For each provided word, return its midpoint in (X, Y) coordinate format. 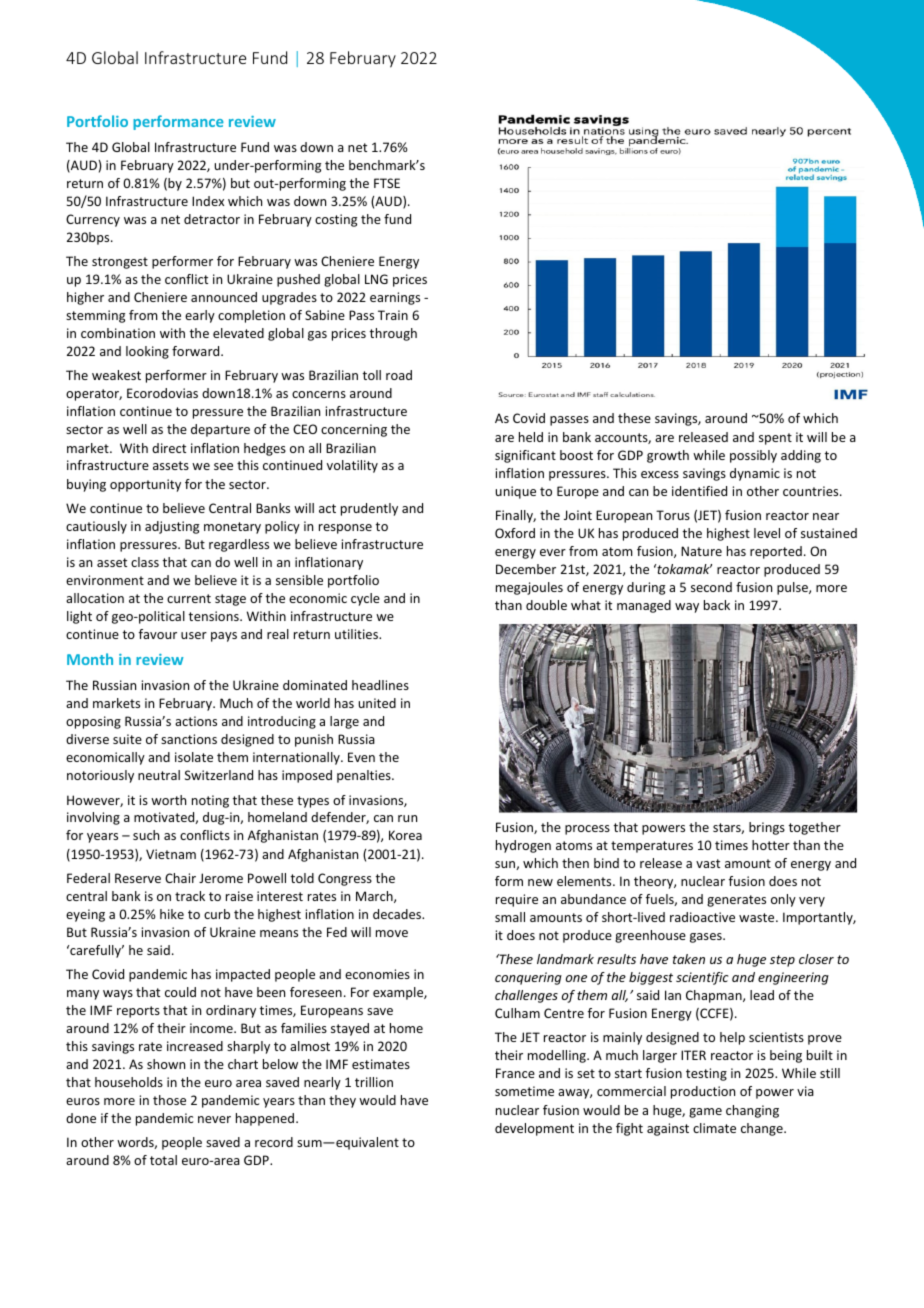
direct (169, 448)
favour (158, 634)
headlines (380, 685)
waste (758, 917)
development (534, 1129)
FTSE (387, 183)
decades (398, 914)
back (717, 605)
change (763, 1129)
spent (775, 439)
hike (172, 914)
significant (525, 456)
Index (208, 201)
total (163, 1160)
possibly (753, 456)
